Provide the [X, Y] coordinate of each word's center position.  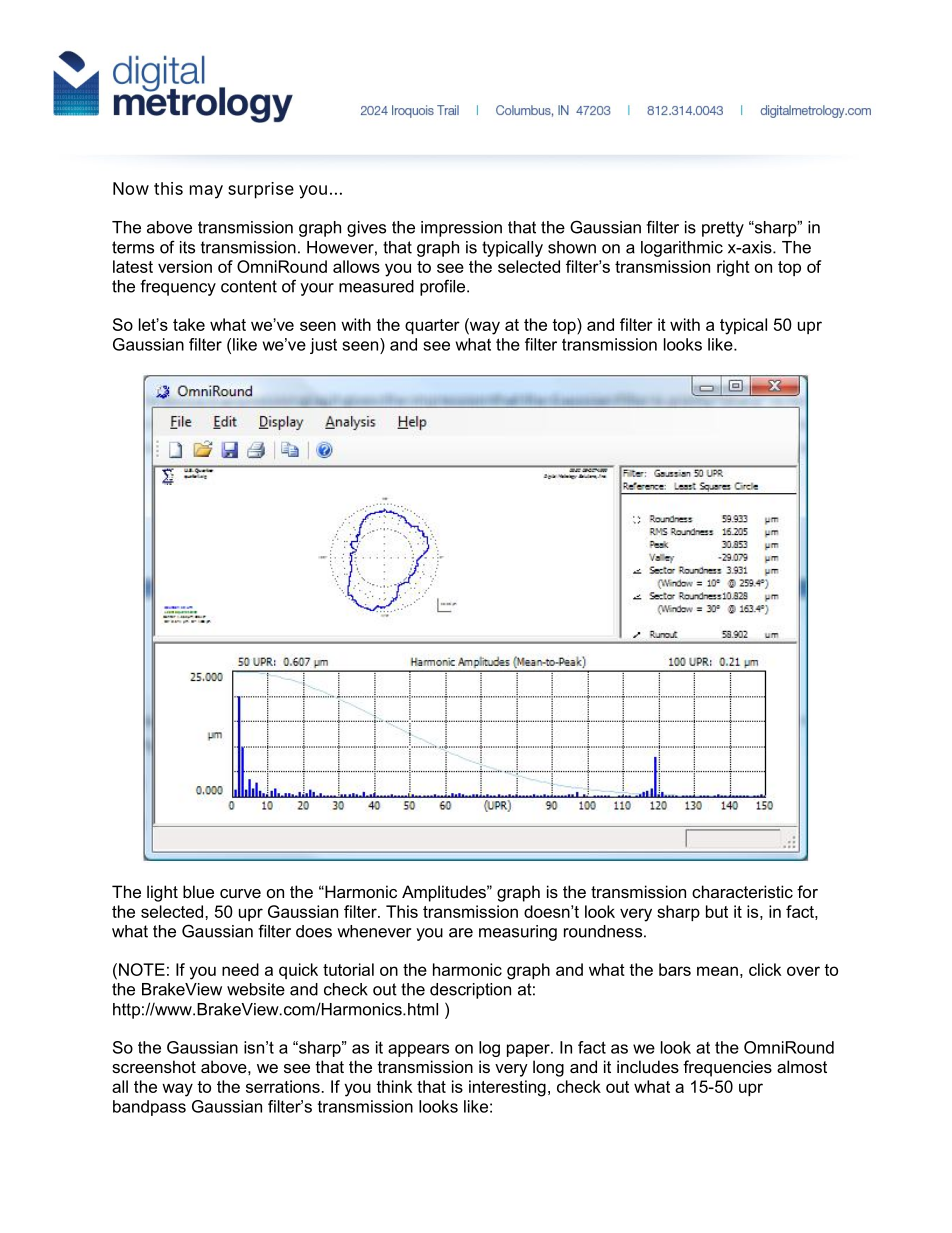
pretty [723, 229]
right [733, 268]
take [189, 324]
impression [461, 229]
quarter [432, 326]
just [323, 346]
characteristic [742, 891]
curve [240, 893]
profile [444, 287]
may [206, 192]
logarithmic [682, 249]
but [717, 911]
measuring [518, 933]
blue [198, 891]
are [461, 933]
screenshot [154, 1066]
